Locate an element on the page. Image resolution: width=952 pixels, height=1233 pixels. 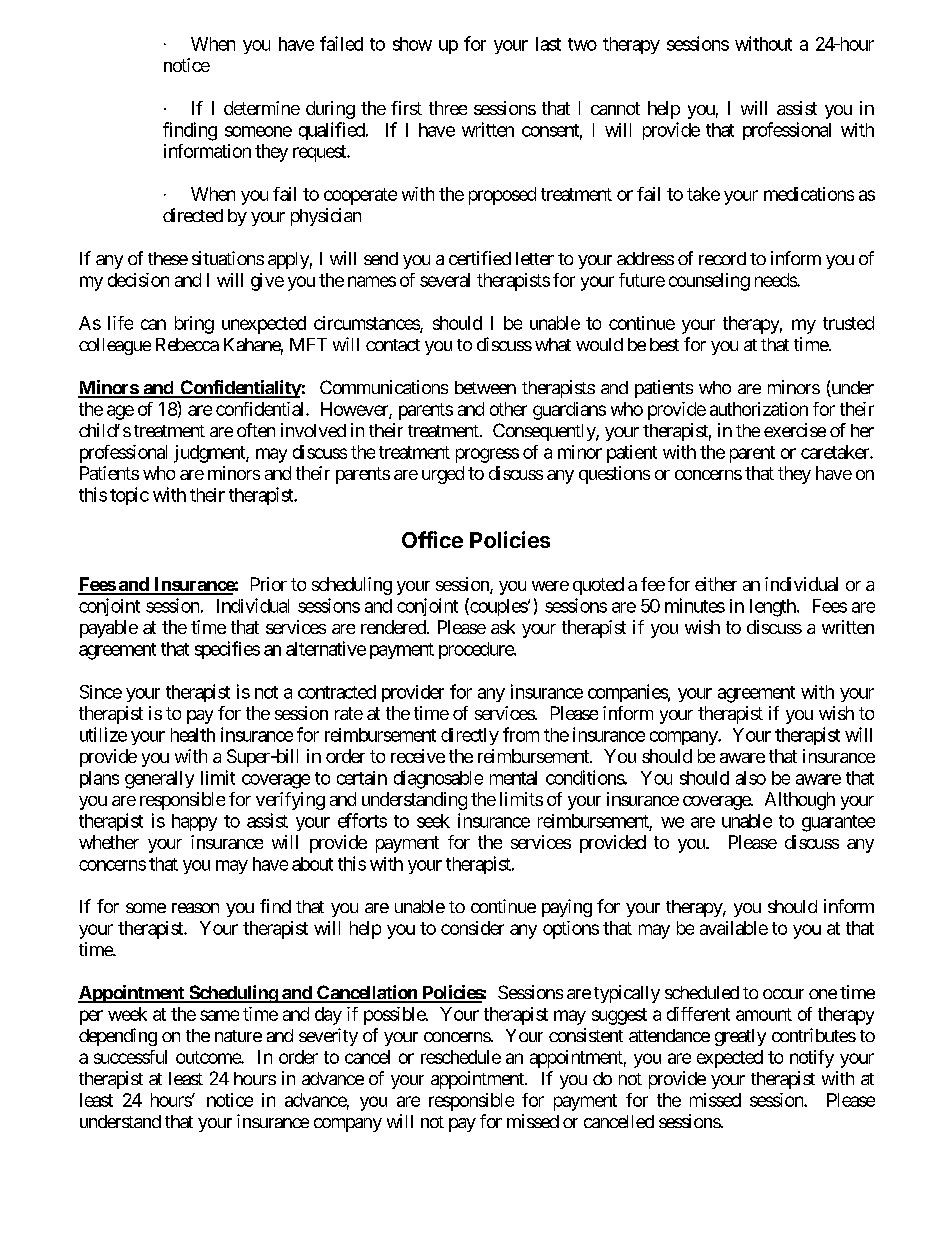
determine is located at coordinates (262, 108).
